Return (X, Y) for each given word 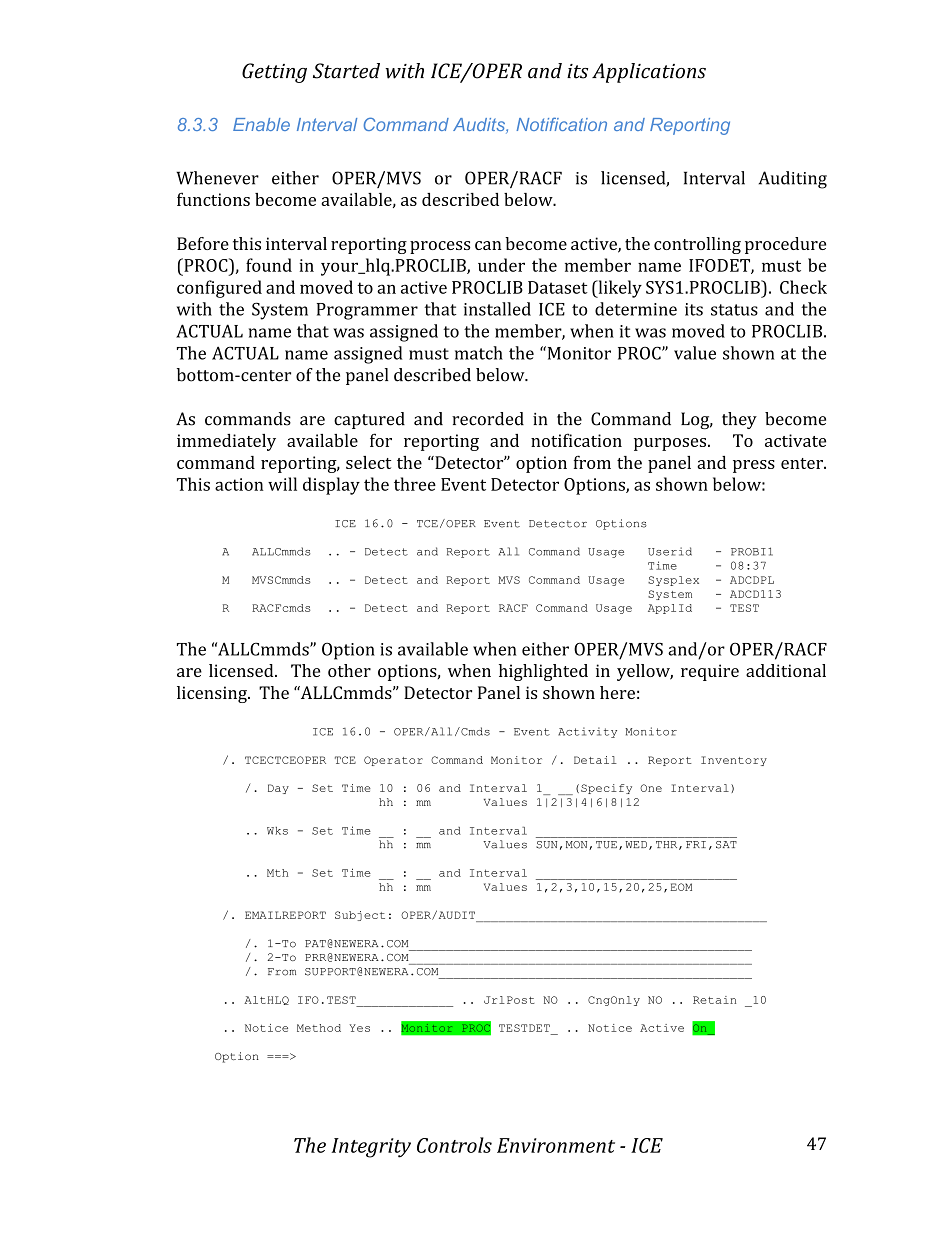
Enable (261, 124)
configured (219, 289)
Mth (277, 873)
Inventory (734, 761)
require (710, 672)
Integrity (371, 1148)
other (349, 670)
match (479, 353)
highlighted (543, 672)
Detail (595, 760)
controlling (697, 245)
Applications (649, 73)
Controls (454, 1145)
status (734, 310)
